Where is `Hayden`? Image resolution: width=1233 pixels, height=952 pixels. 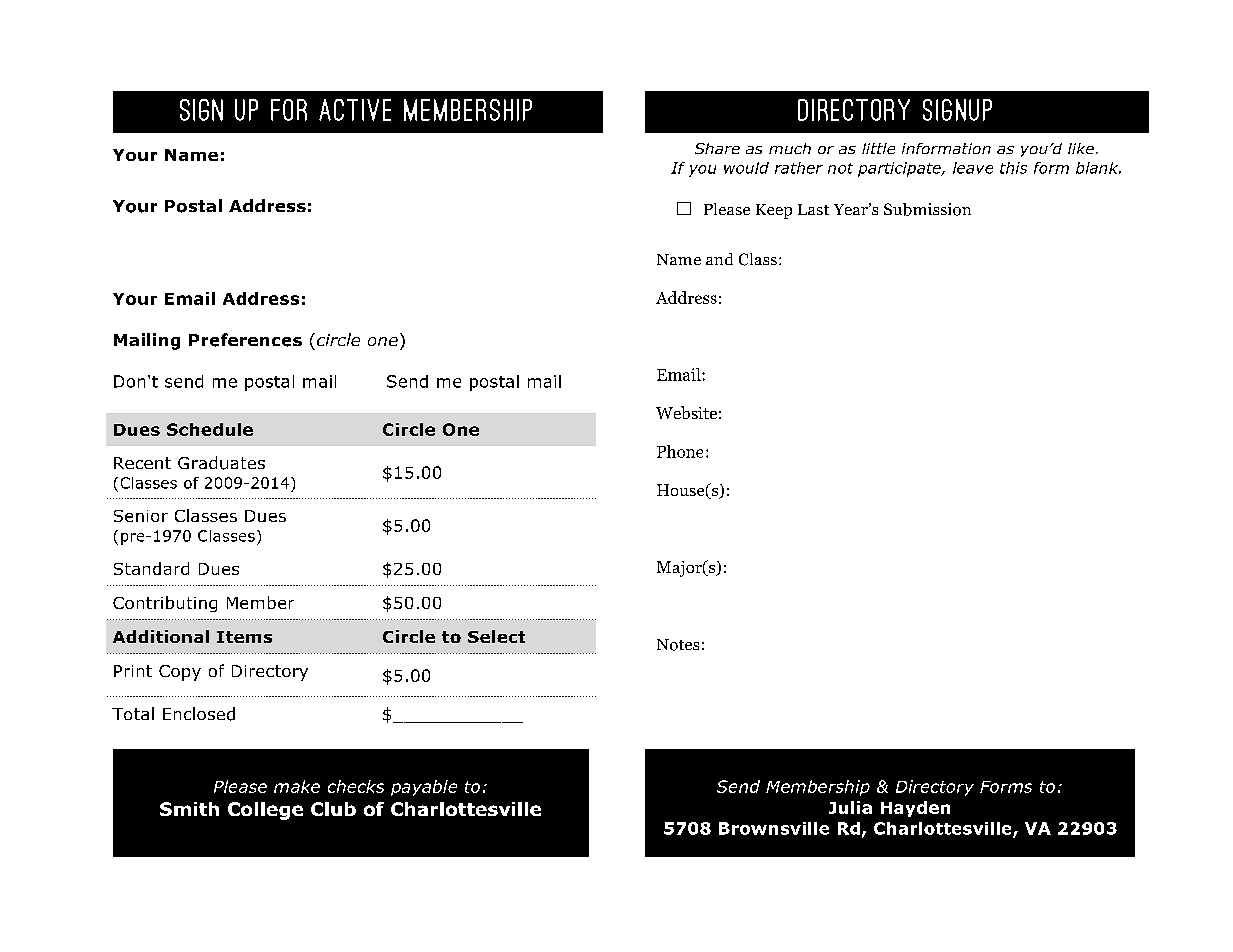 Hayden is located at coordinates (915, 809).
